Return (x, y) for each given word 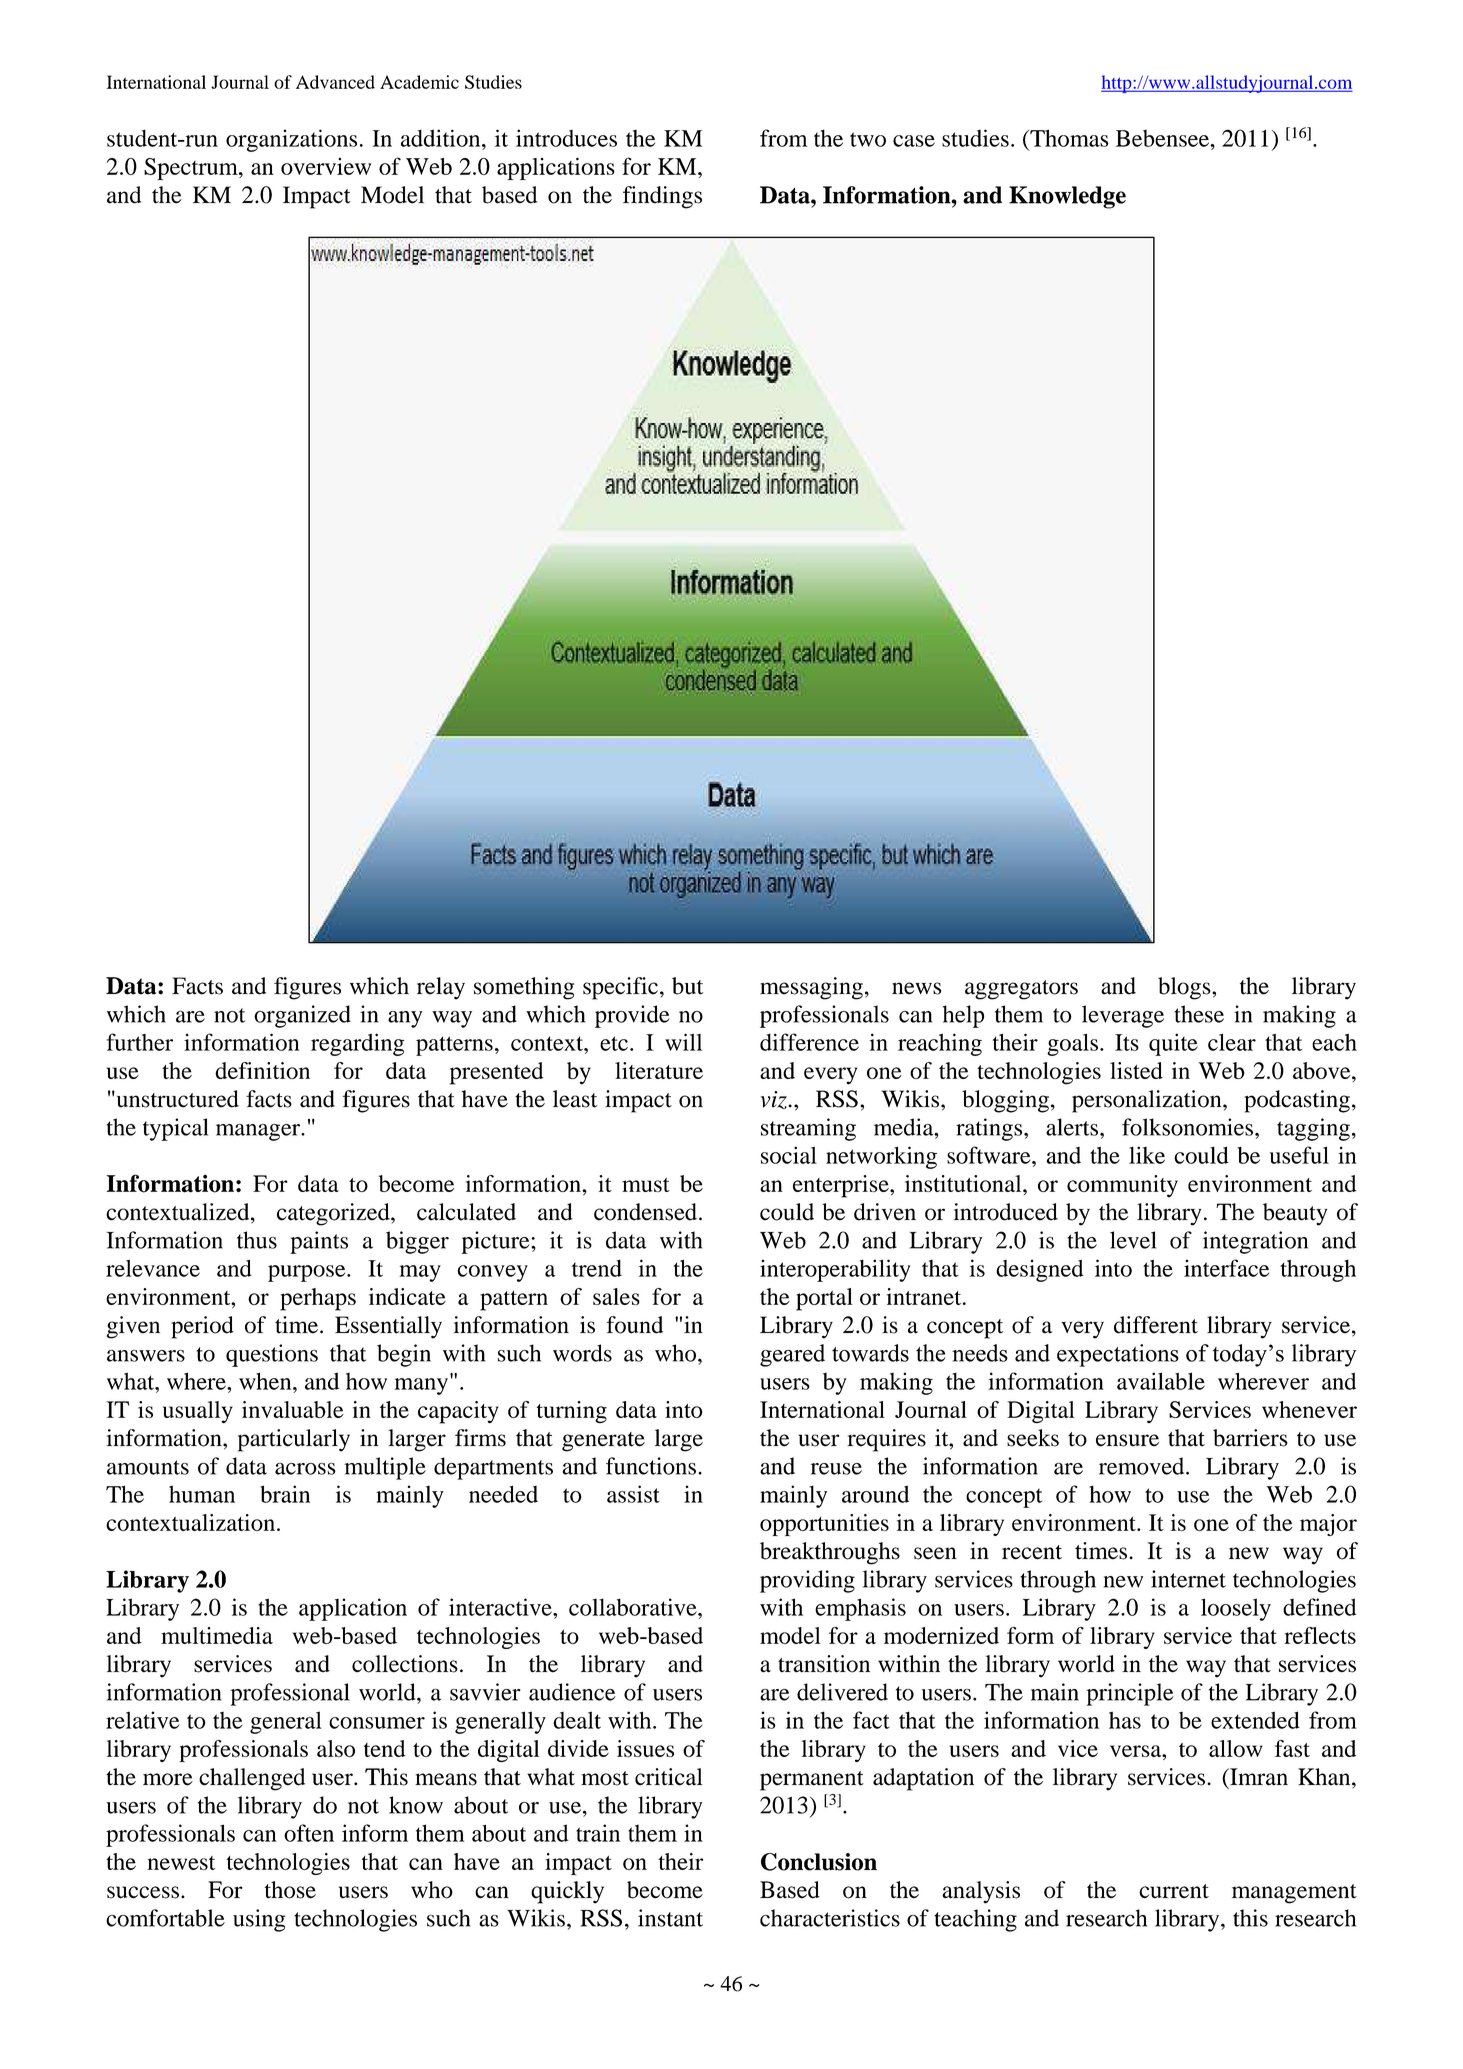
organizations (291, 140)
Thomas (1068, 138)
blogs (1185, 988)
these (1199, 1014)
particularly (294, 1440)
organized (302, 1016)
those (290, 1890)
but (687, 986)
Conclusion (819, 1862)
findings (662, 197)
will (683, 1042)
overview (326, 166)
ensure (1127, 1440)
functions (651, 1466)
